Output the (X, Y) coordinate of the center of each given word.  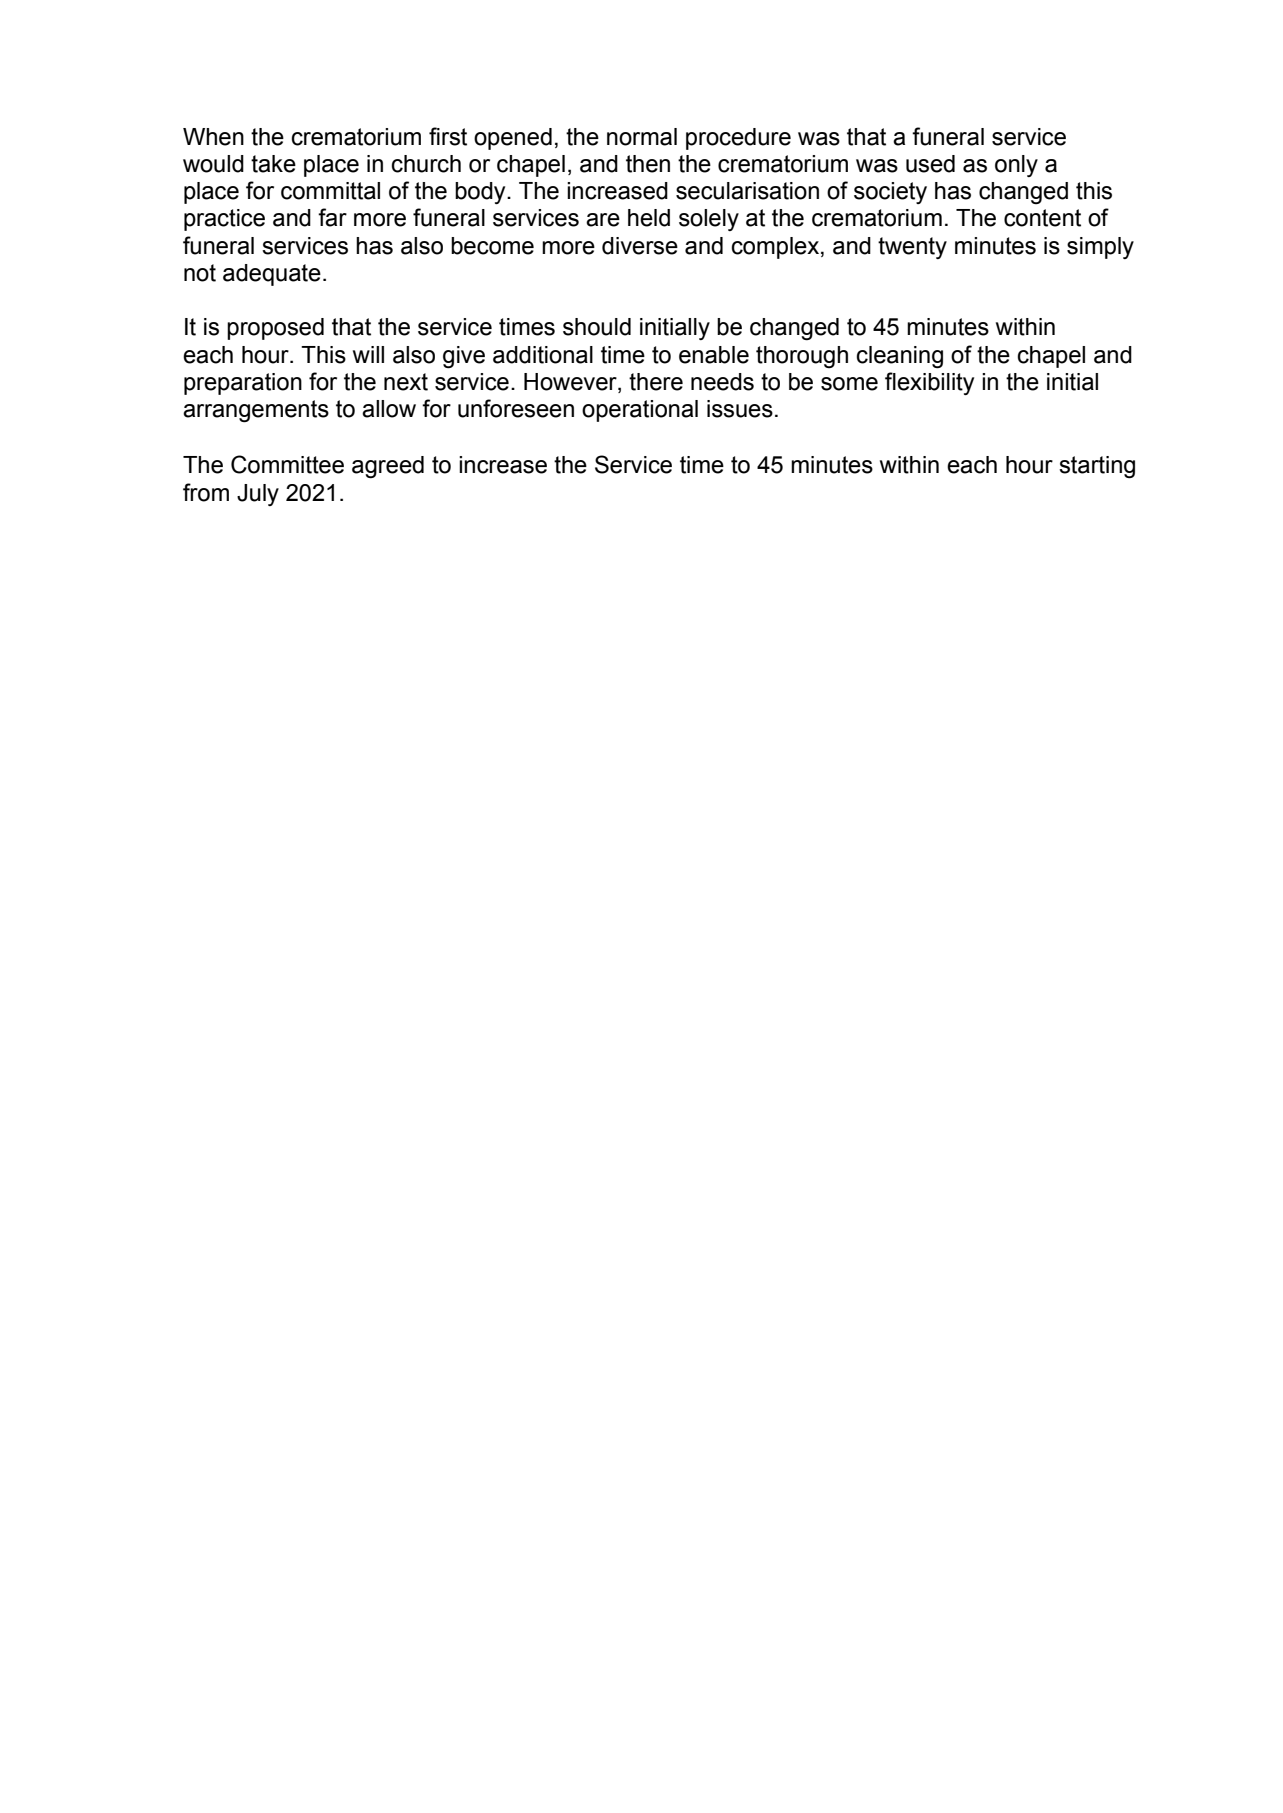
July (258, 495)
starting (1097, 467)
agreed (388, 467)
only (1016, 166)
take (273, 164)
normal (642, 137)
